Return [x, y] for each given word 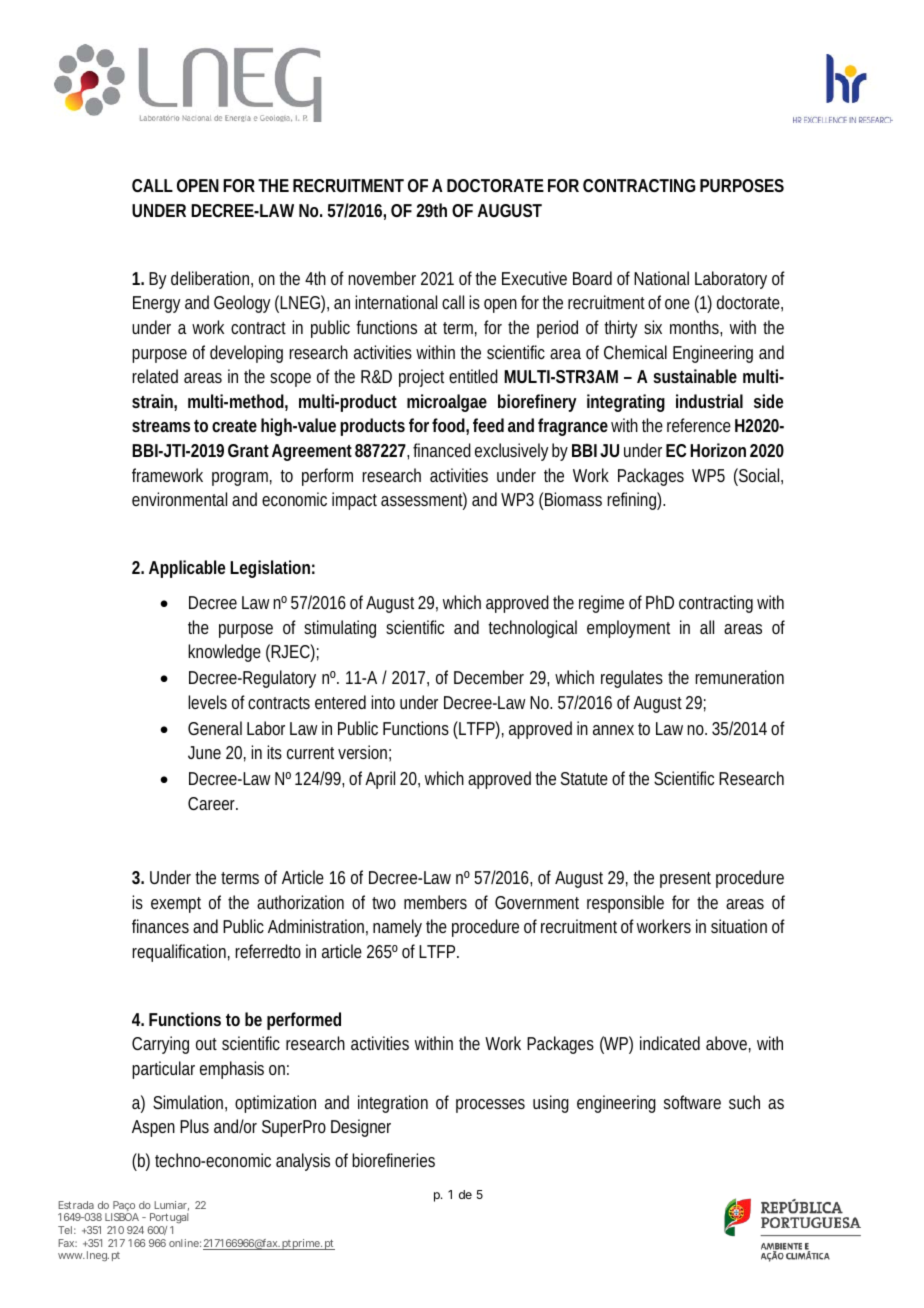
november [382, 278]
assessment [424, 500]
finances [160, 926]
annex [613, 730]
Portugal [168, 1220]
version [364, 753]
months [696, 328]
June [204, 752]
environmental [179, 499]
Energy [156, 304]
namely [397, 928]
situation [739, 926]
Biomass [573, 499]
